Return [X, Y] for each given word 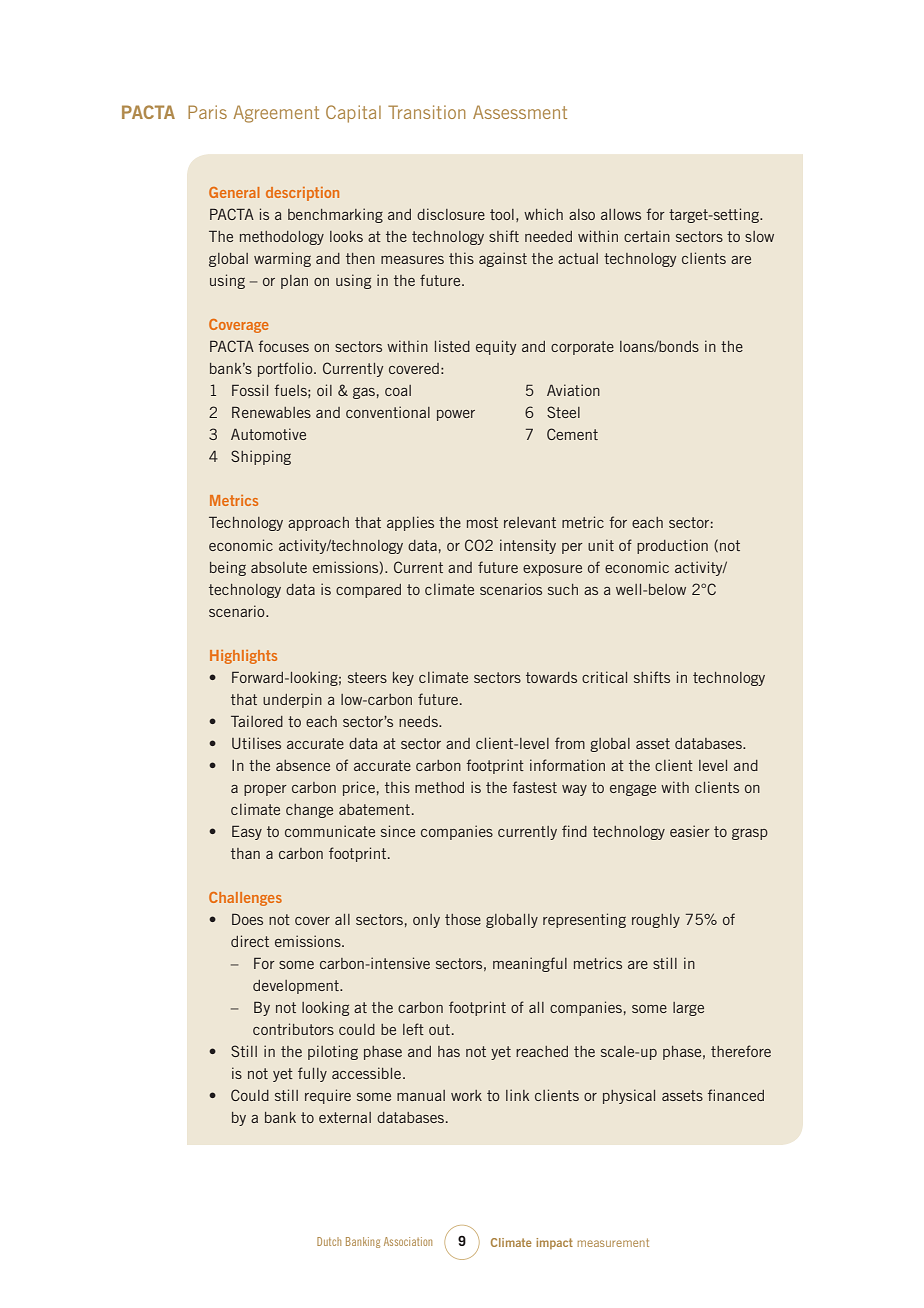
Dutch [329, 1241]
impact [554, 1243]
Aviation [573, 390]
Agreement [276, 114]
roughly [656, 921]
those [463, 919]
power [456, 415]
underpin [292, 700]
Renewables [271, 412]
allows [621, 214]
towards [551, 677]
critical [604, 677]
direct [250, 941]
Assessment [520, 112]
